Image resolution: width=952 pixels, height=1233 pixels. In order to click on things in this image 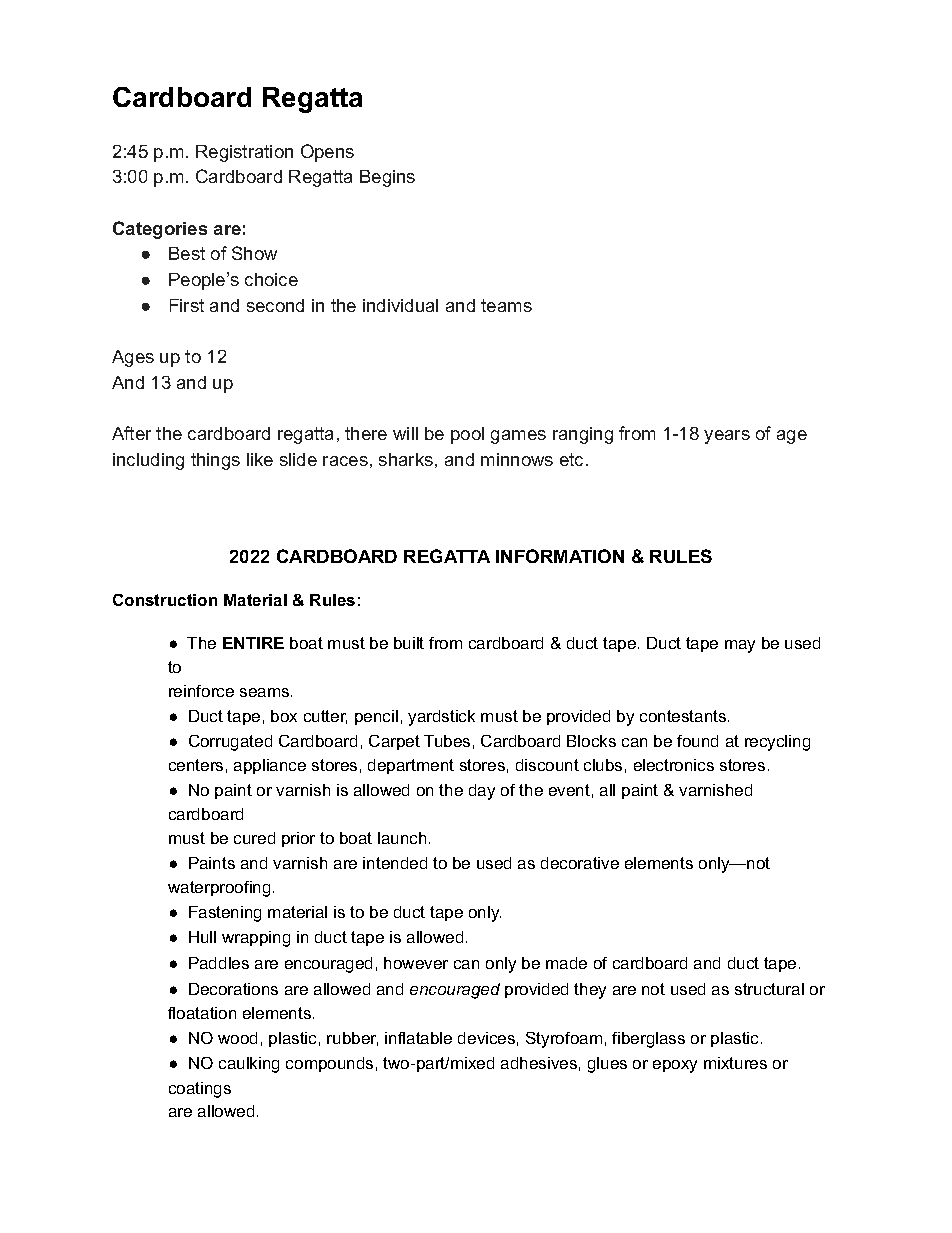, I will do `click(215, 461)`.
